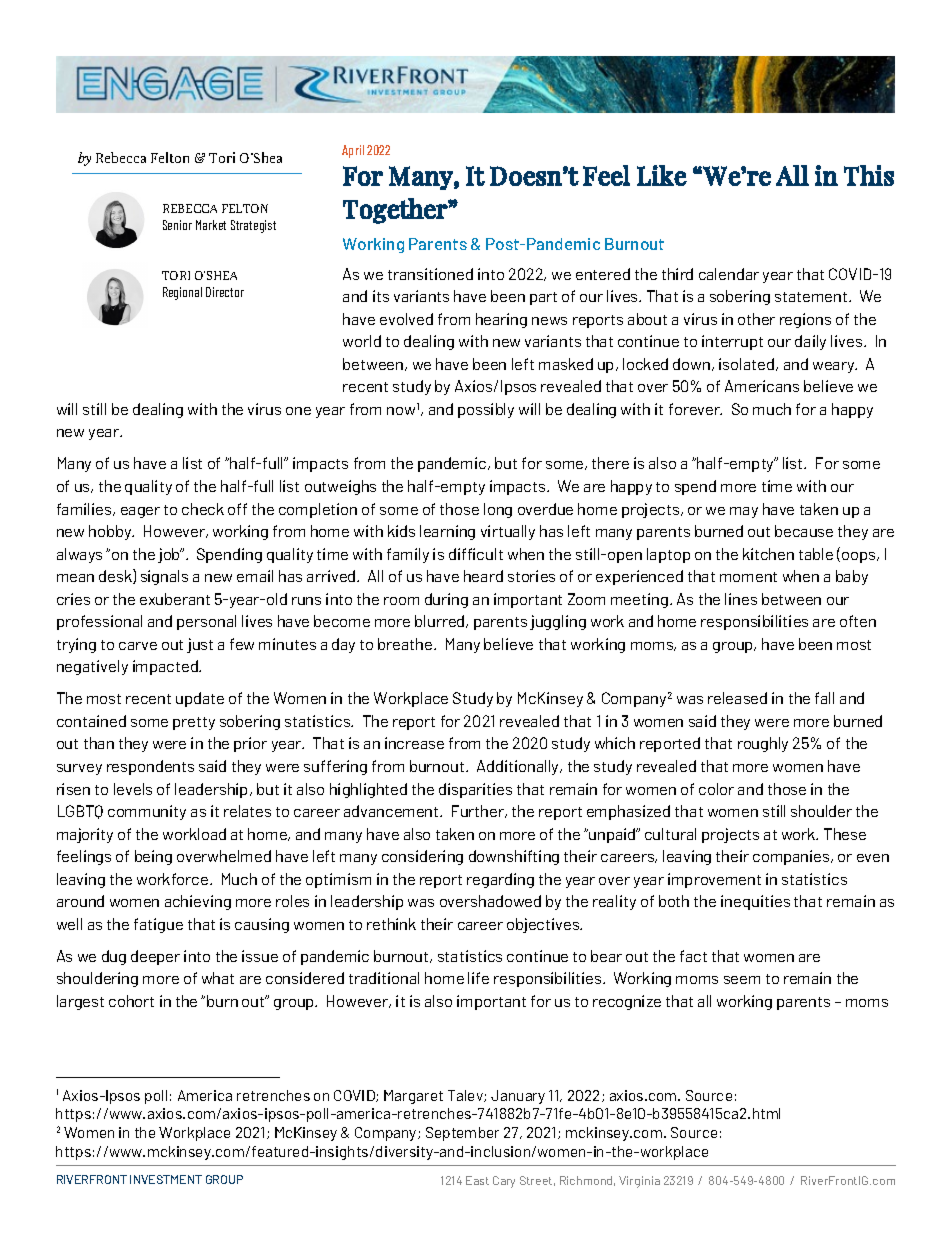 The image size is (952, 1233). Describe the element at coordinates (166, 667) in the page. I see `impacted` at that location.
